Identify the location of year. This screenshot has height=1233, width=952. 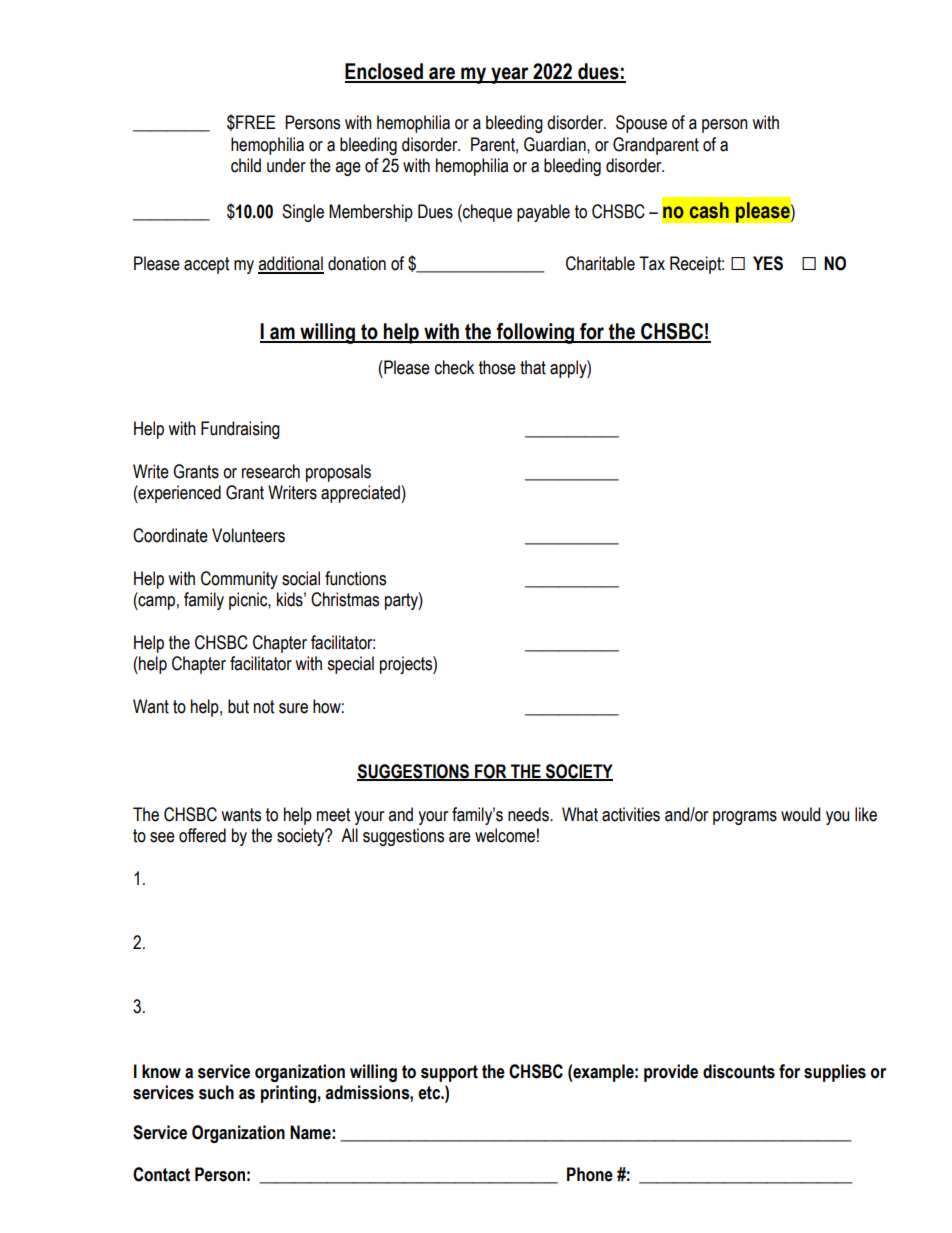
(510, 75).
